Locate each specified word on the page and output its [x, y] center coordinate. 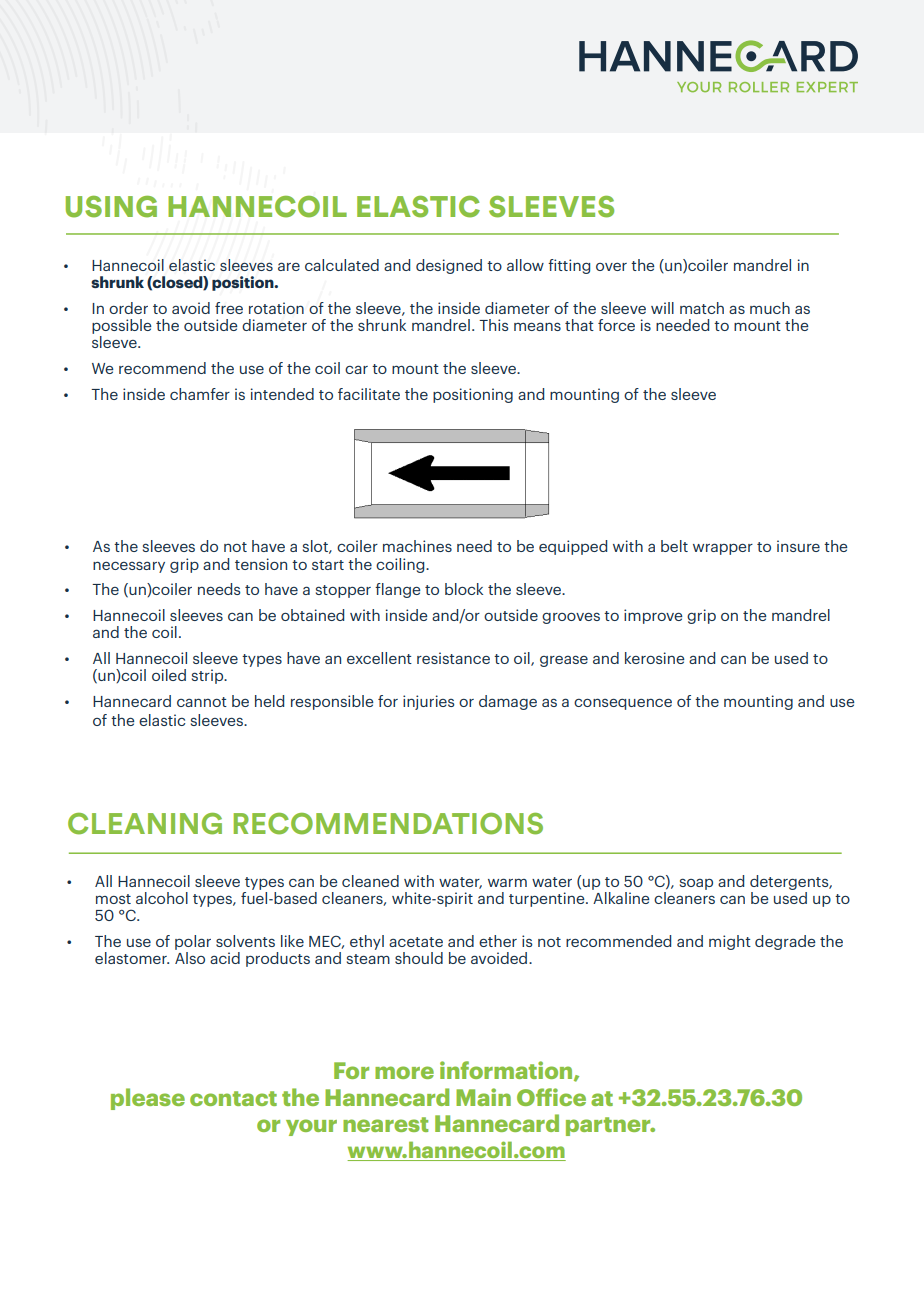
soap [696, 884]
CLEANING [145, 824]
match [702, 308]
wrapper [723, 549]
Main [483, 1097]
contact [233, 1098]
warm [507, 882]
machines [417, 546]
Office [551, 1097]
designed [449, 266]
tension [261, 564]
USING [111, 207]
